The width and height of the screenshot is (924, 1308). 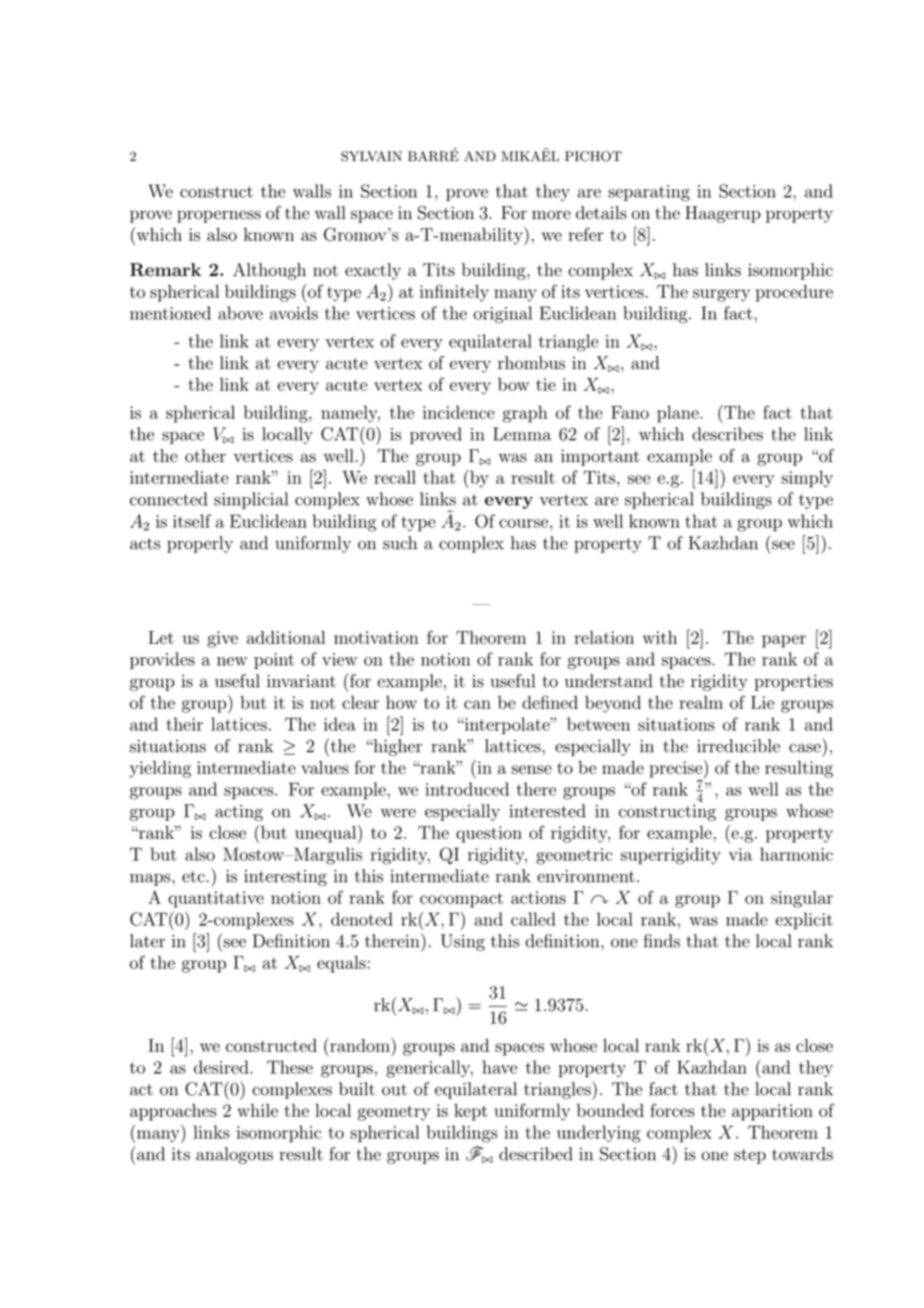 What do you see at coordinates (750, 1156) in the screenshot?
I see `step` at bounding box center [750, 1156].
